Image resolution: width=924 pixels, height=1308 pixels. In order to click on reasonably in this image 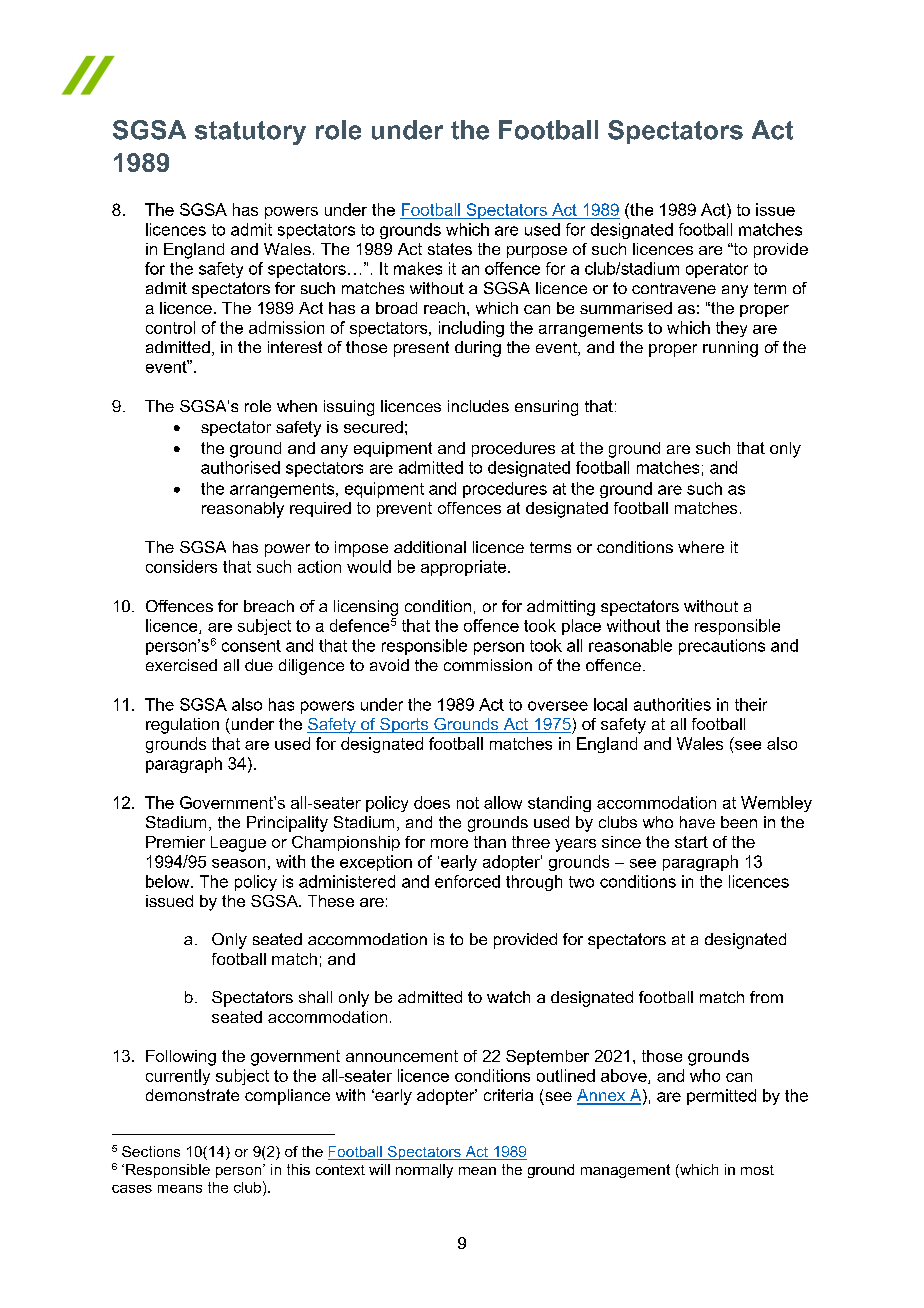, I will do `click(243, 510)`.
